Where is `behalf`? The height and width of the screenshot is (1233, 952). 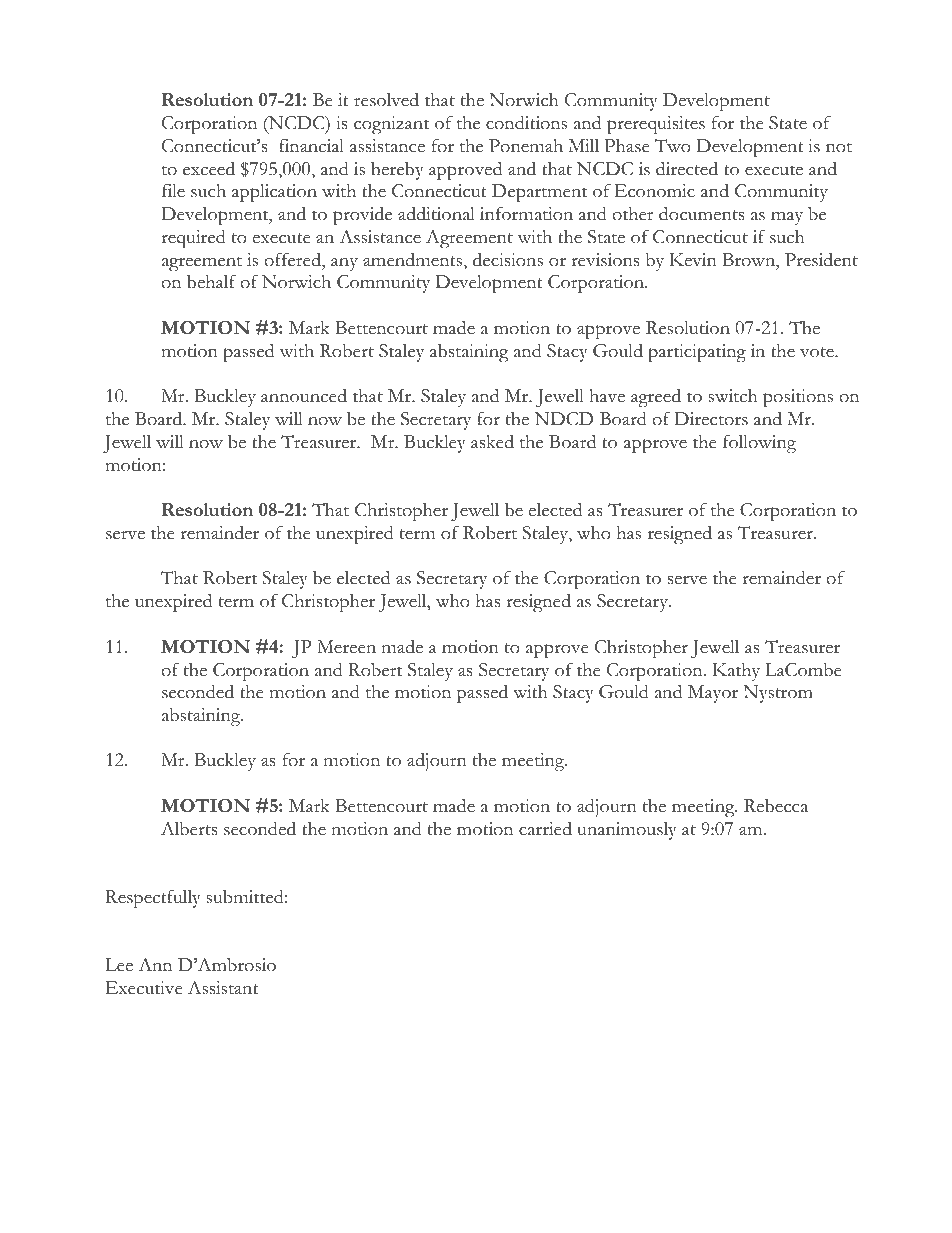
behalf is located at coordinates (212, 282).
